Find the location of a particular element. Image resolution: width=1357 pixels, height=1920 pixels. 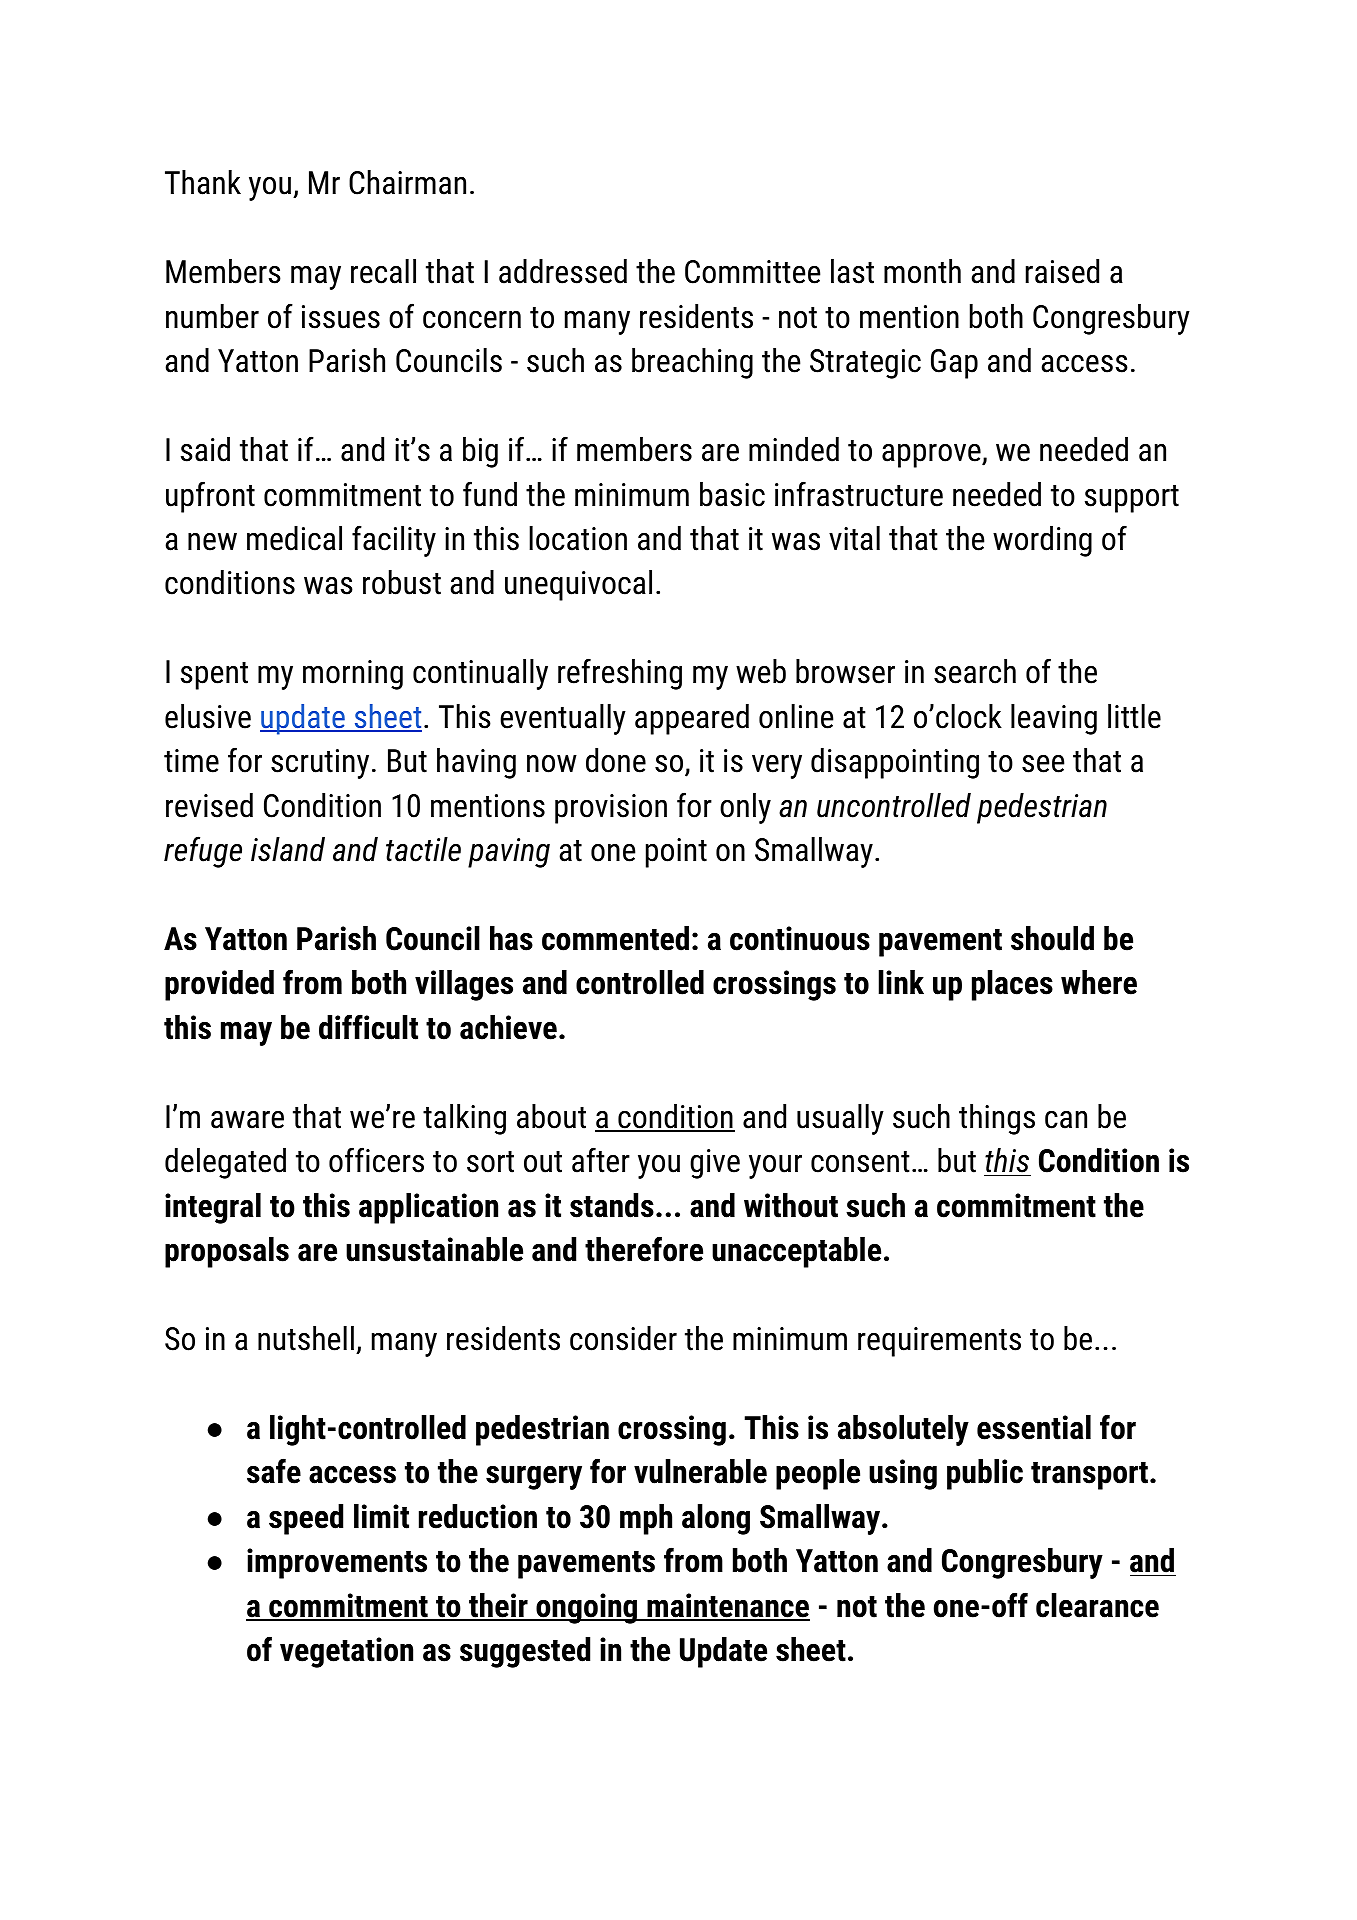

raised is located at coordinates (1062, 271).
